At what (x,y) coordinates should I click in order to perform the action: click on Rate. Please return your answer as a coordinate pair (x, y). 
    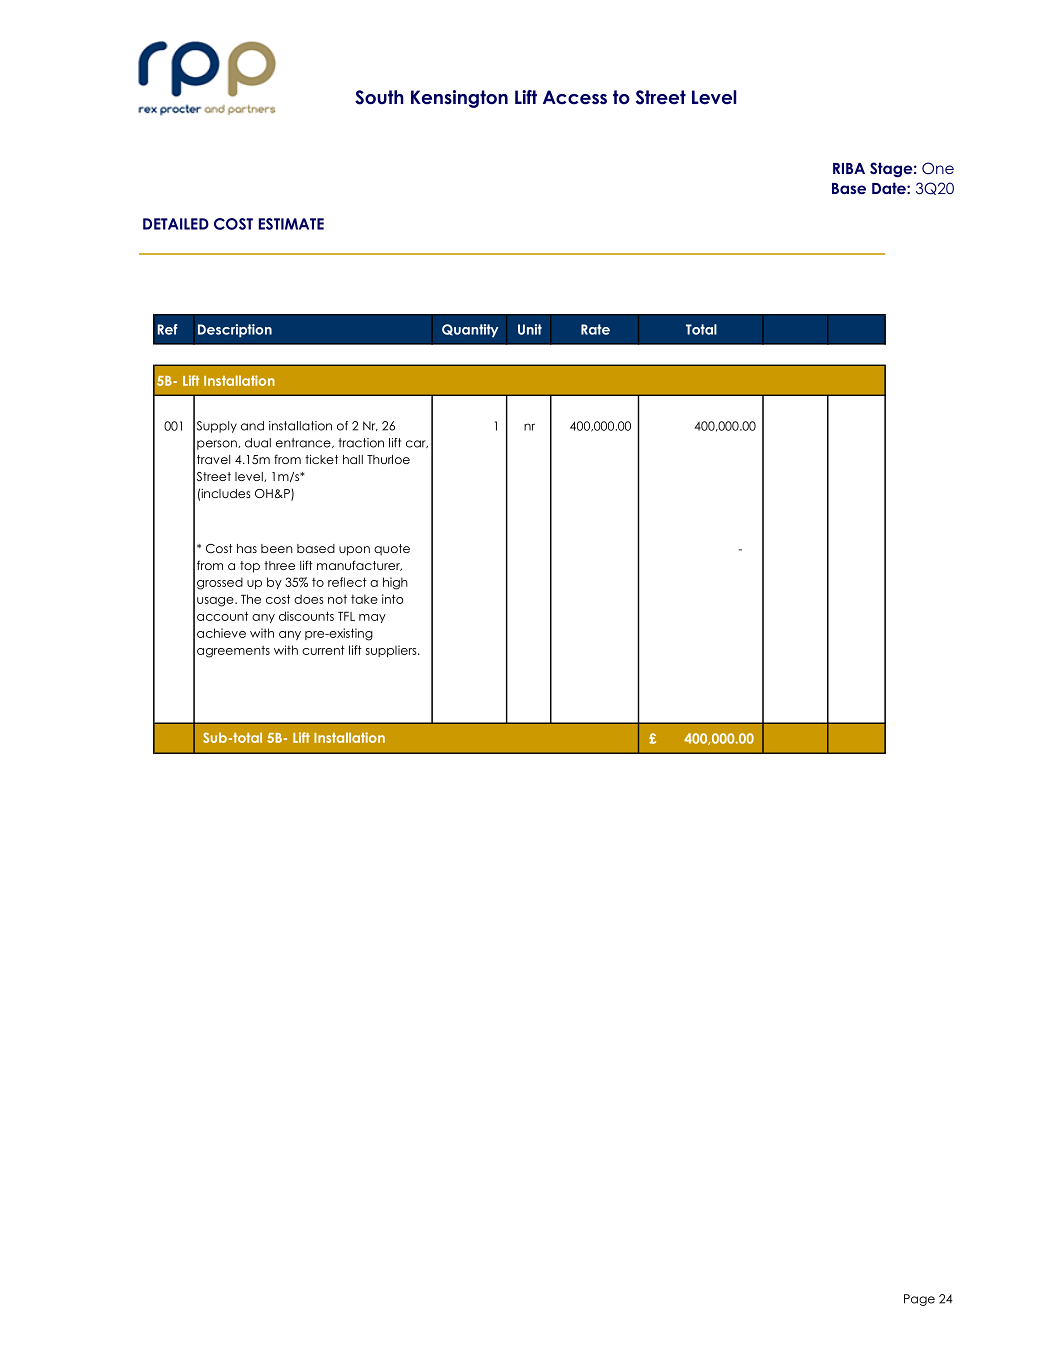
    Looking at the image, I should click on (595, 329).
